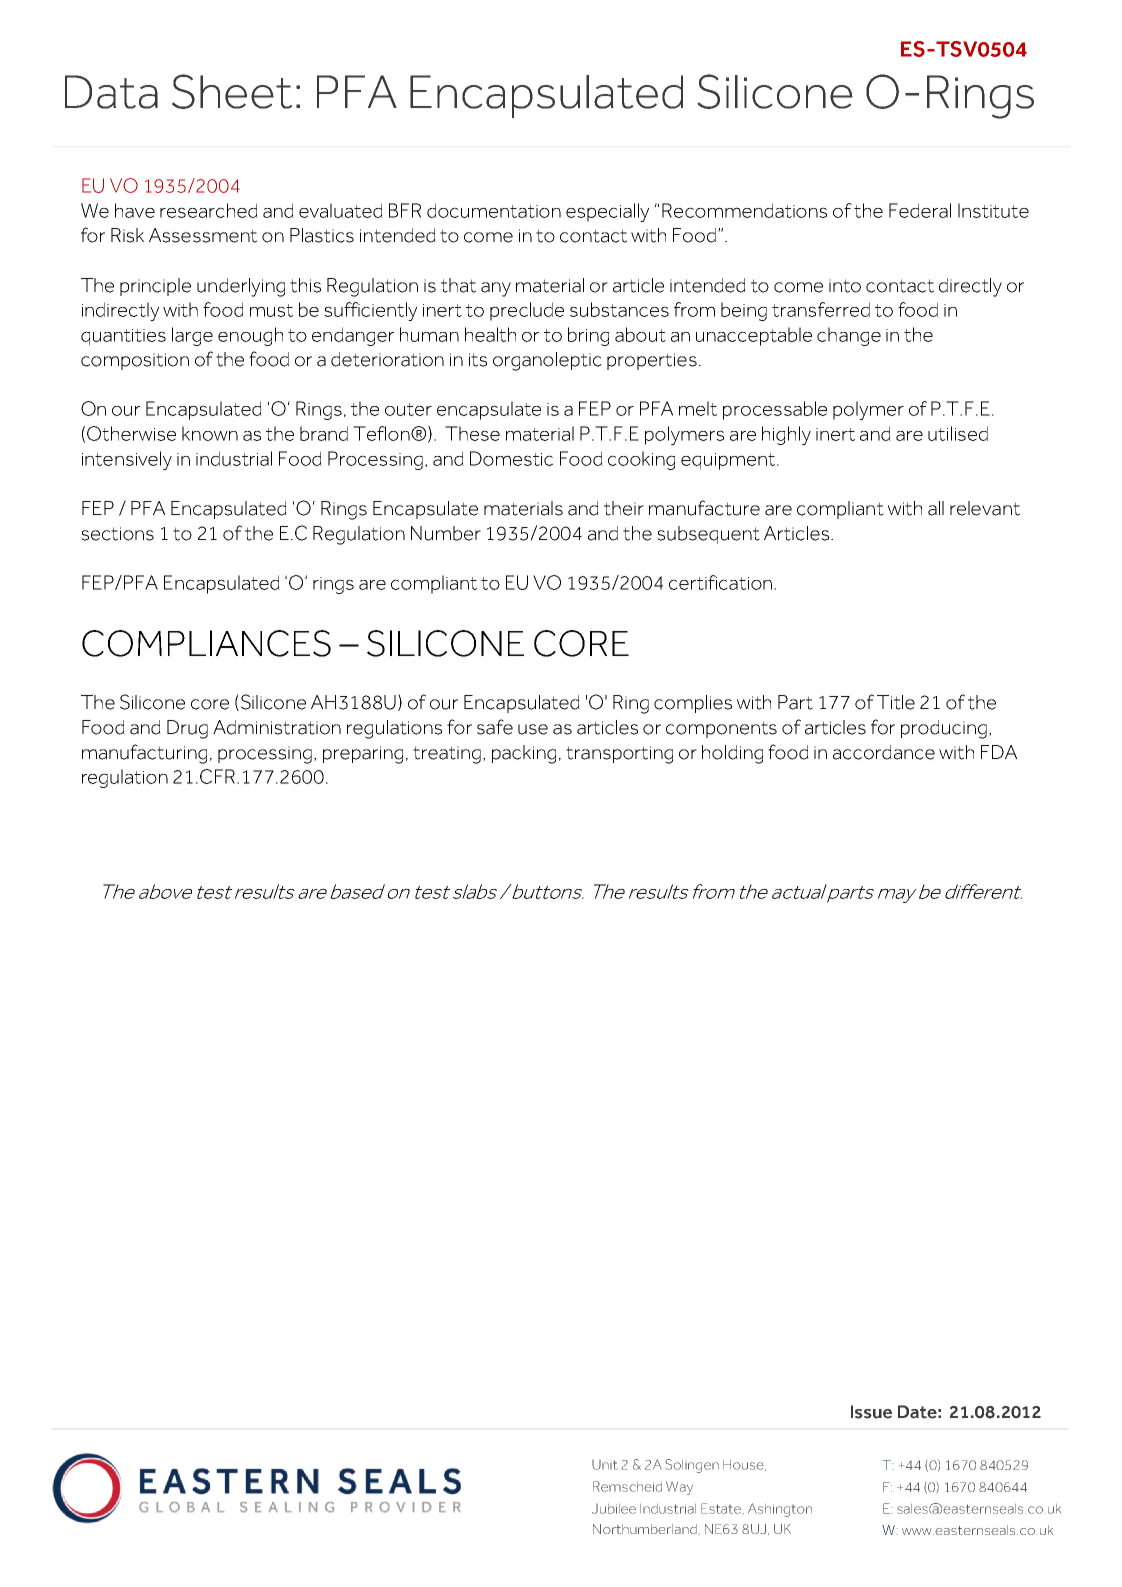 The image size is (1122, 1587). Describe the element at coordinates (958, 433) in the image. I see `utilised` at that location.
